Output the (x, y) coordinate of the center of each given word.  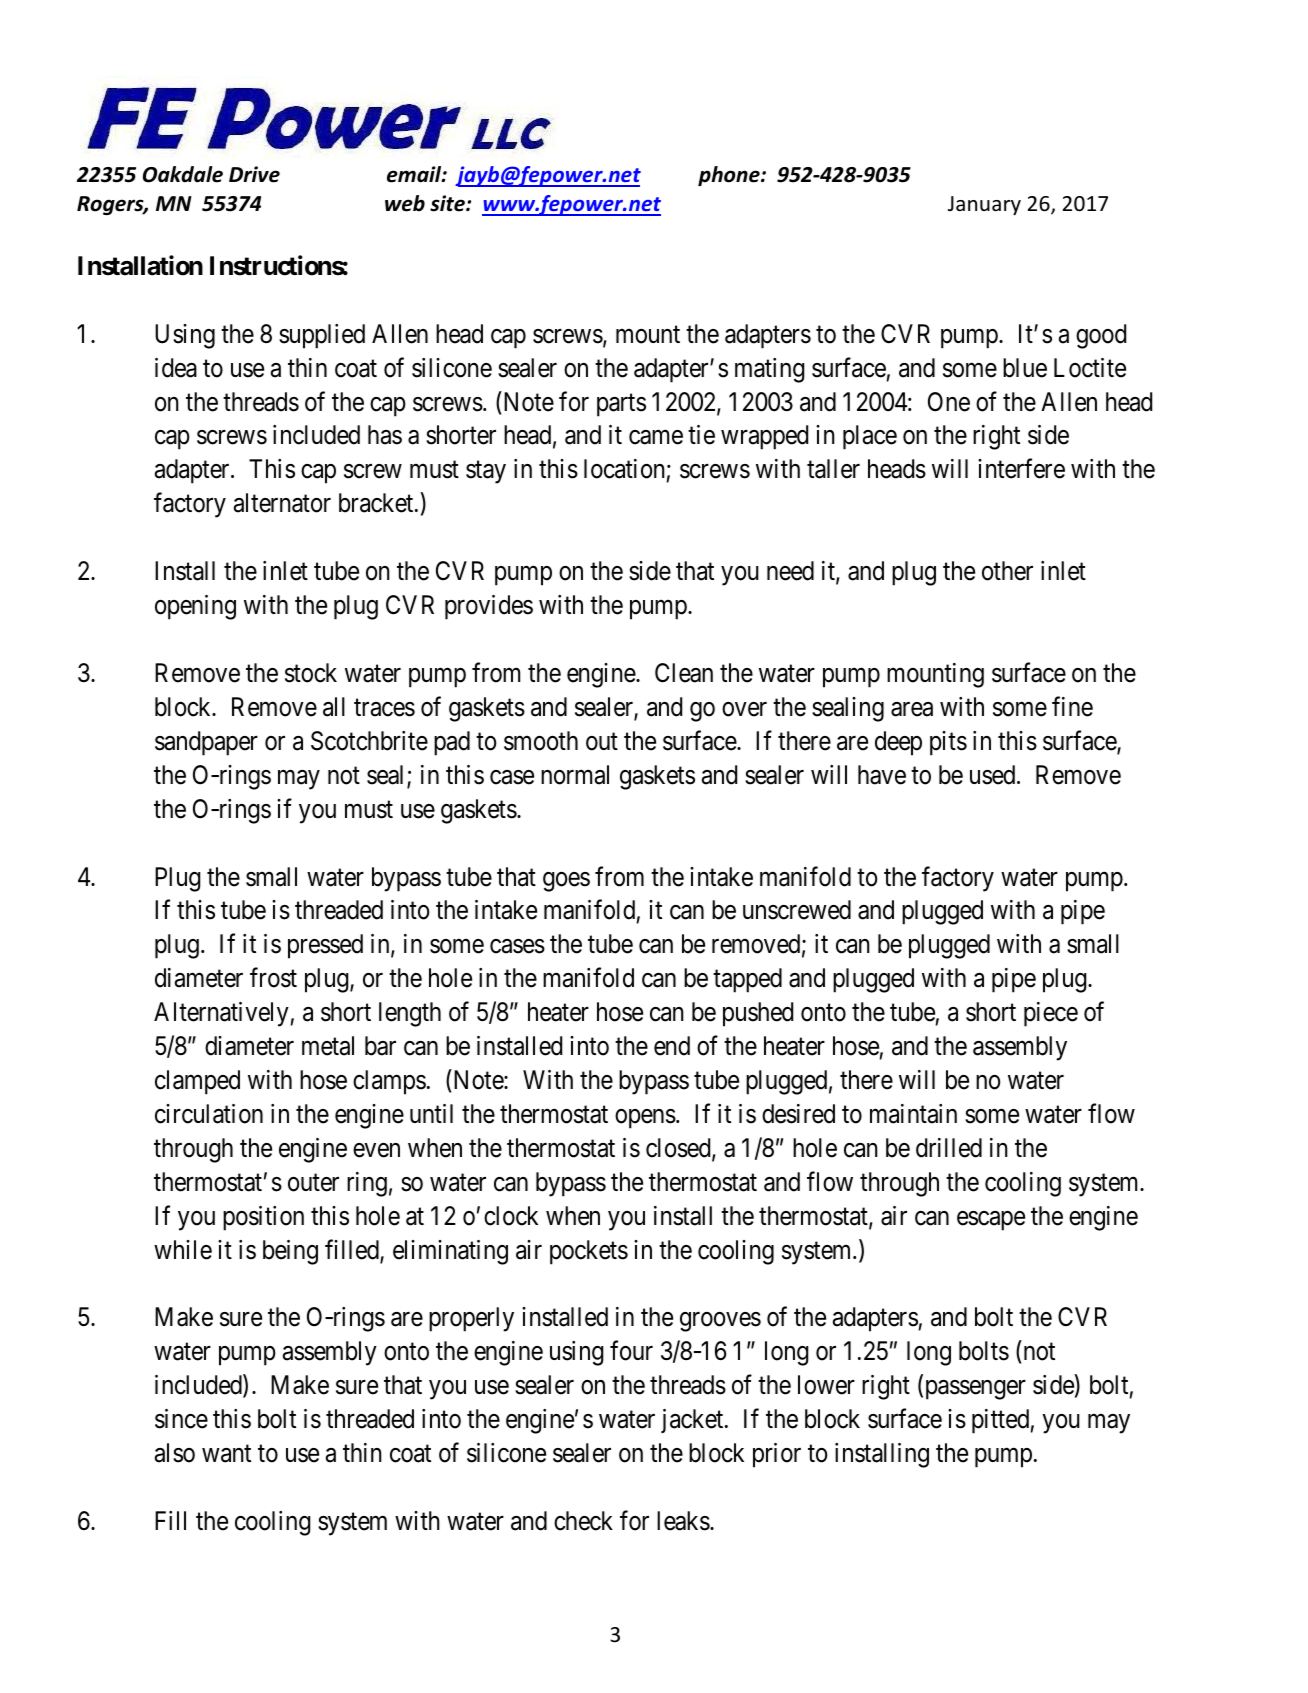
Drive (254, 174)
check (583, 1521)
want (226, 1454)
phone (730, 176)
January (984, 205)
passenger (974, 1390)
